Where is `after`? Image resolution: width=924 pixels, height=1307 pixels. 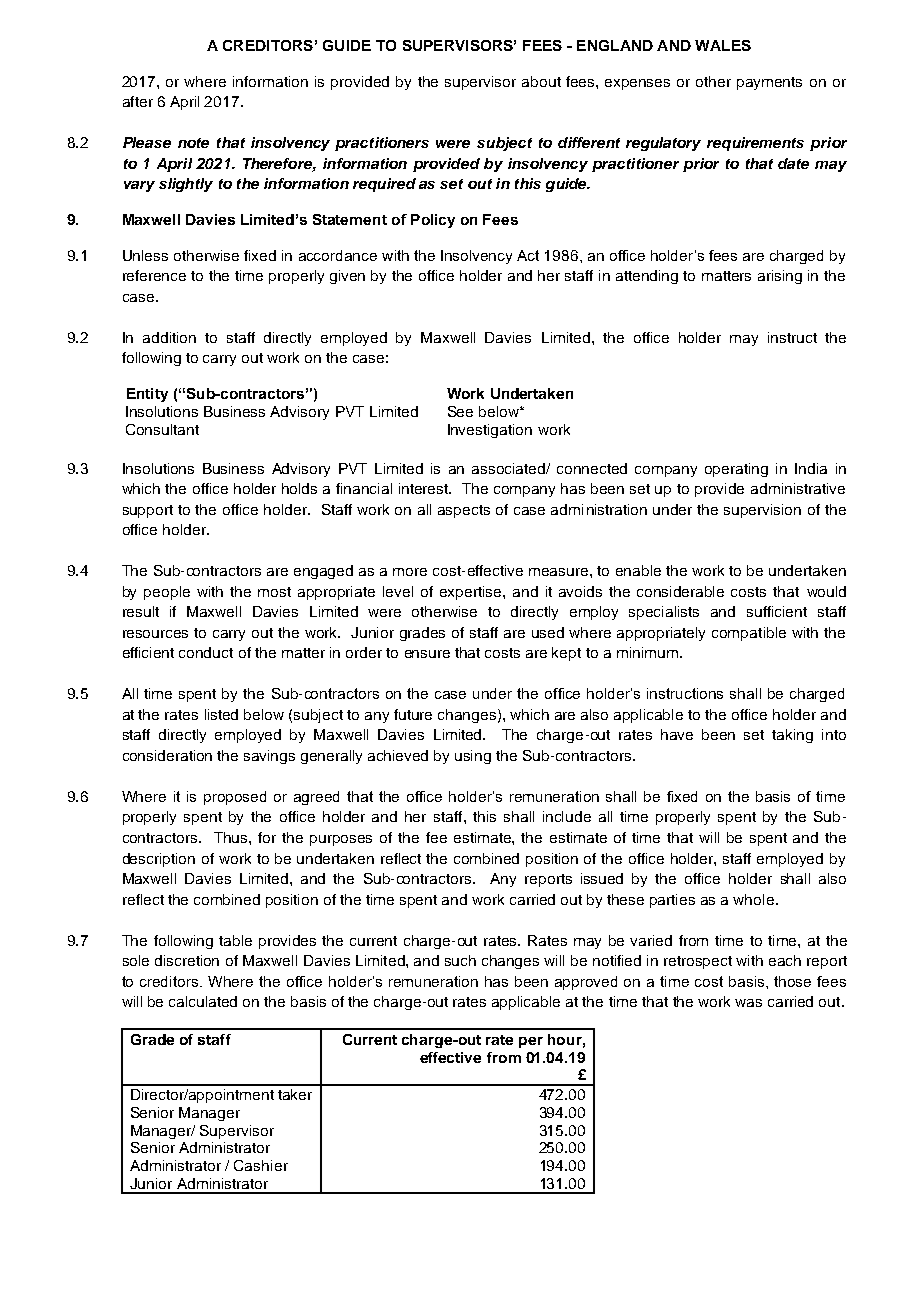 after is located at coordinates (138, 101).
